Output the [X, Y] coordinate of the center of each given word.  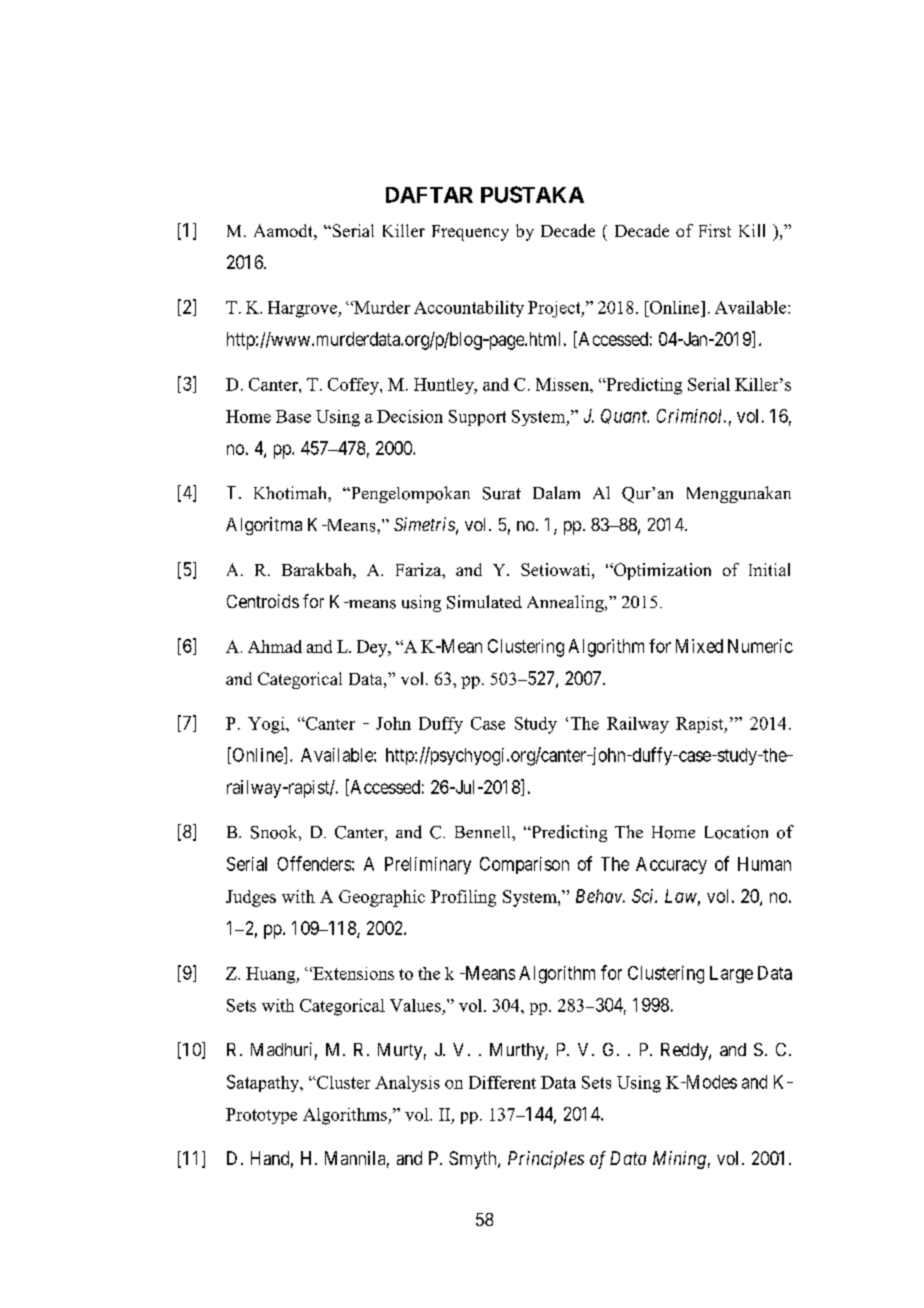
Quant [625, 416]
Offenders [314, 863]
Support [477, 418]
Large [731, 974]
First [715, 230]
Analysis [407, 1084]
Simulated [484, 602]
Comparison [524, 865]
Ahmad [275, 646]
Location [736, 832]
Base [293, 416]
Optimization [661, 571]
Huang [272, 975]
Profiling [463, 898]
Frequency [470, 233]
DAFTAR [429, 195]
